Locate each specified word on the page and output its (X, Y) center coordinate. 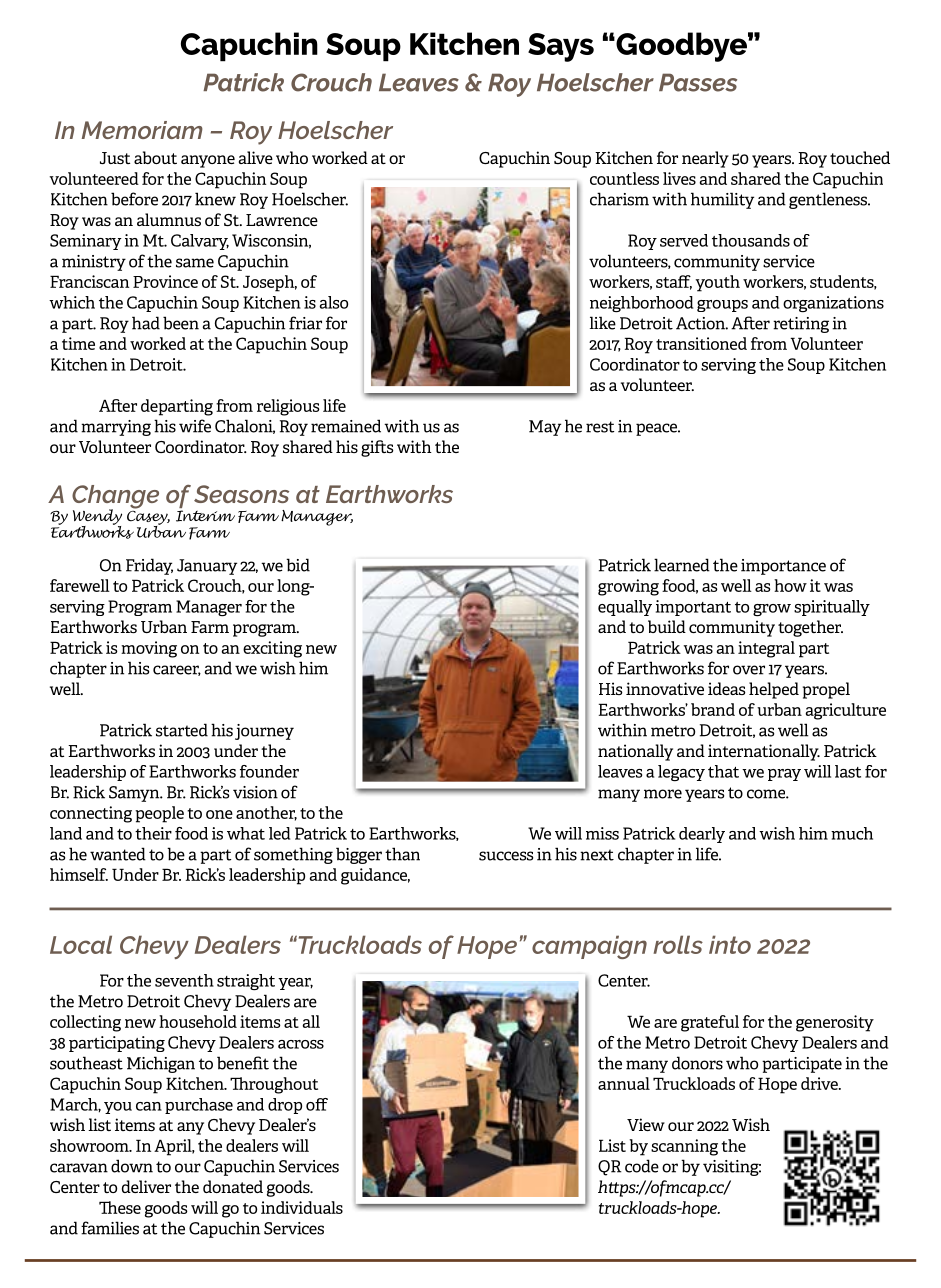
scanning (684, 1147)
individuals (302, 1207)
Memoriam (142, 130)
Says (561, 47)
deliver (146, 1186)
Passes (698, 82)
